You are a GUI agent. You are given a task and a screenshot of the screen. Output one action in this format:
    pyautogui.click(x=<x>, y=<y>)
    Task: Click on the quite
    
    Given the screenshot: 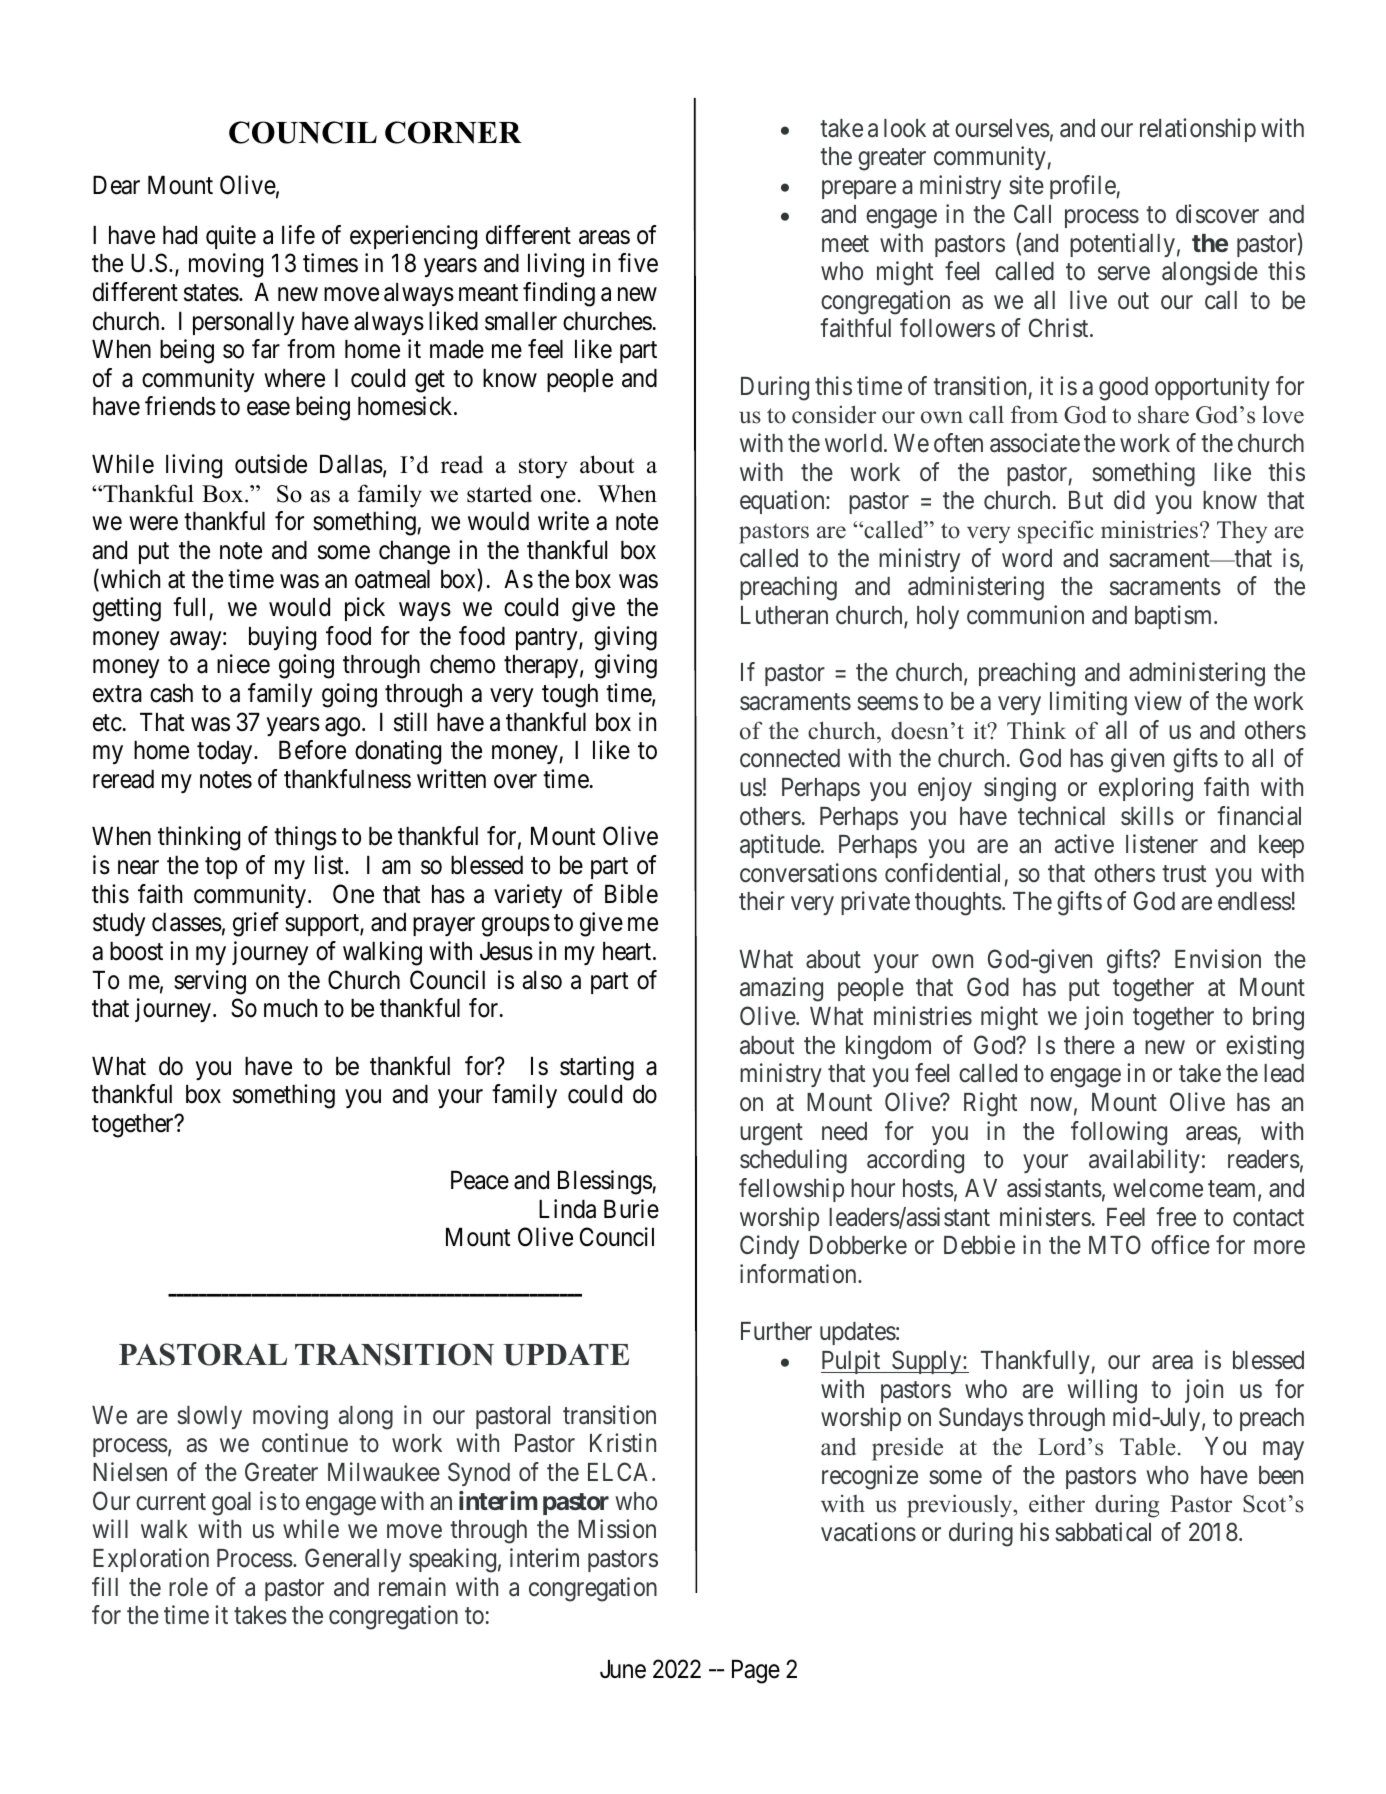 What is the action you would take?
    pyautogui.click(x=231, y=237)
